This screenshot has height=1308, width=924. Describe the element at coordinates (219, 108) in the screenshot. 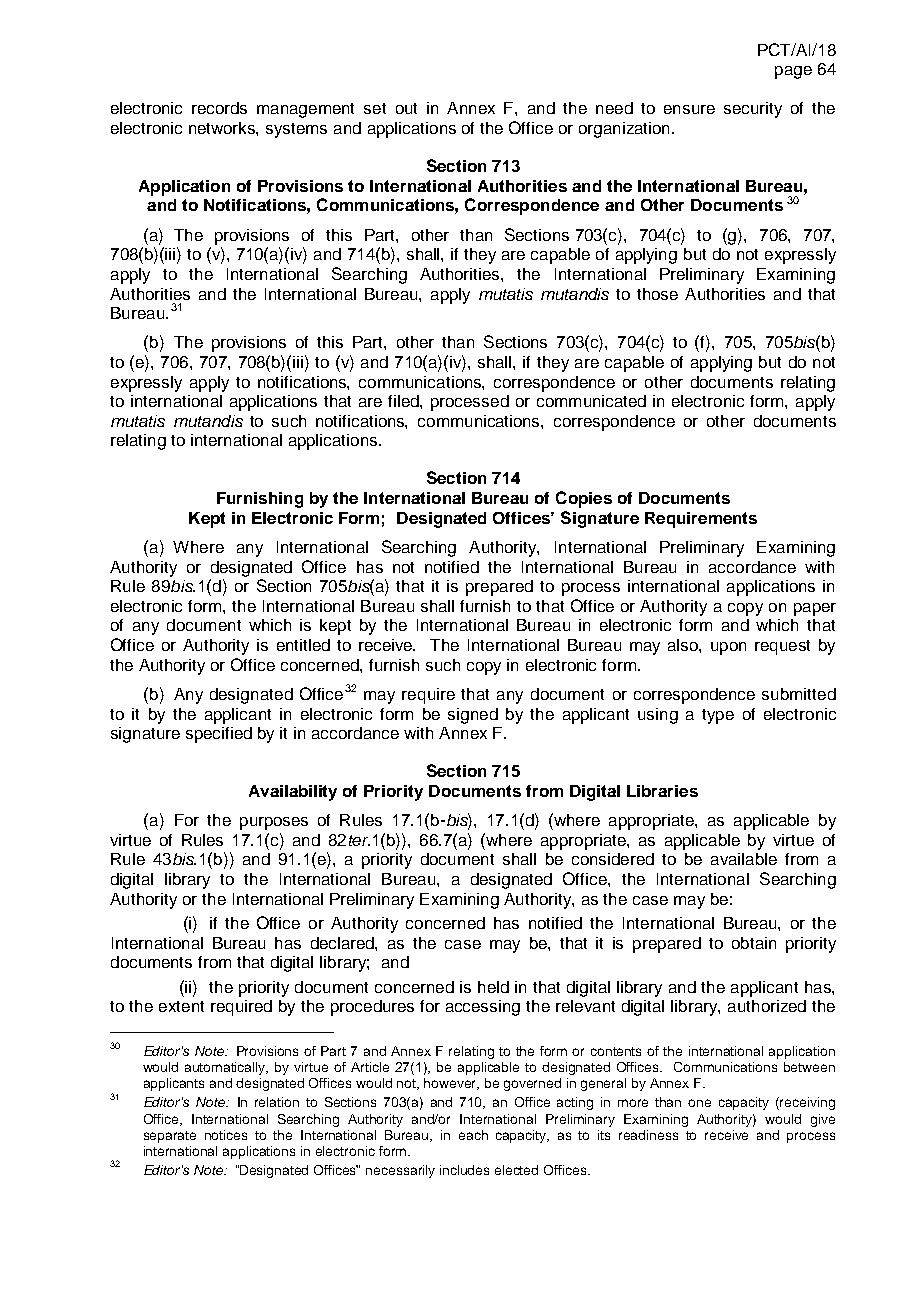

I see `records` at that location.
